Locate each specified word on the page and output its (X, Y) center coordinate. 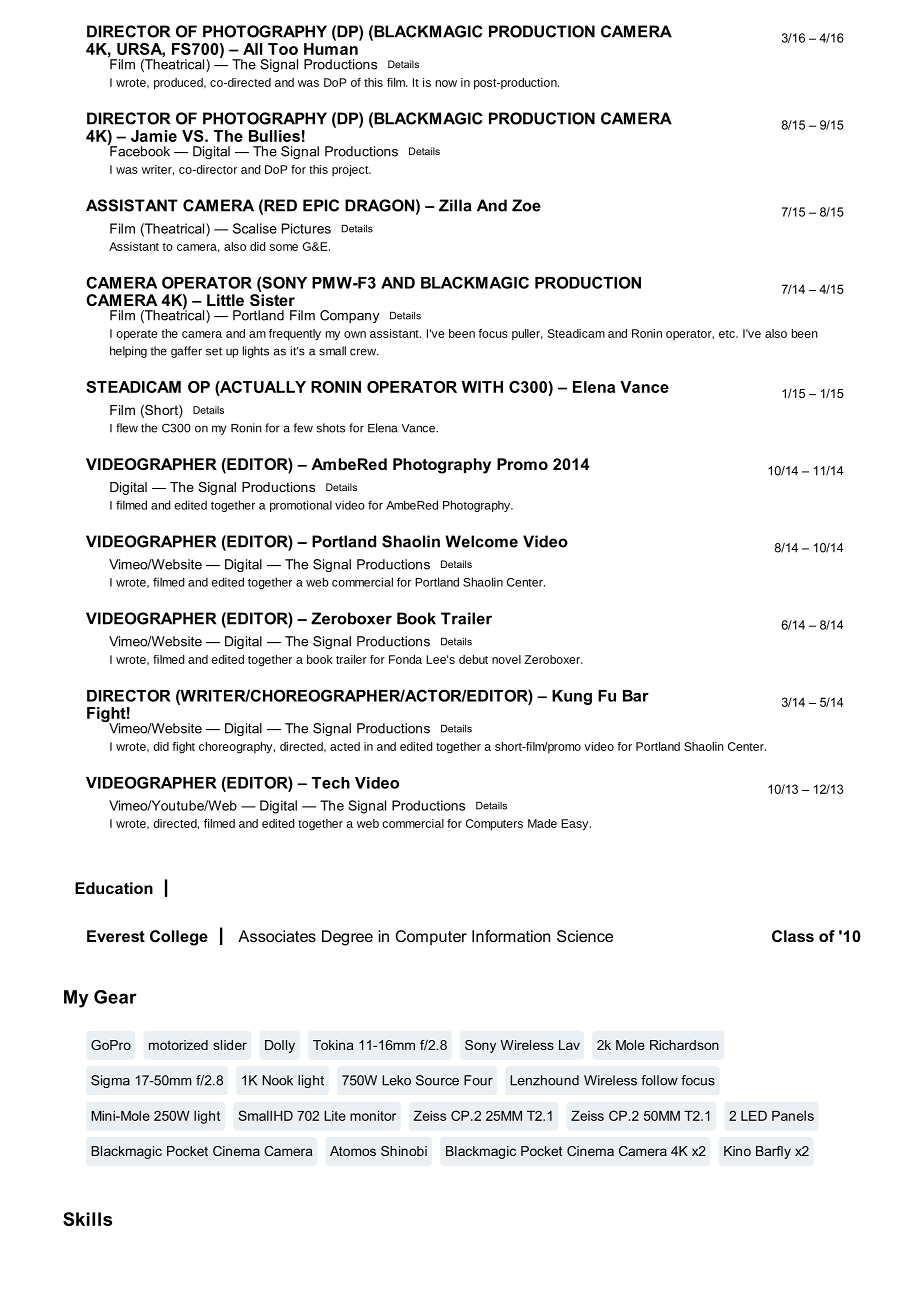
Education (114, 888)
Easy (576, 825)
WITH (482, 387)
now (446, 83)
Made (542, 823)
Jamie (154, 136)
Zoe (526, 205)
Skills (87, 1219)
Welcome (481, 541)
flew (127, 428)
